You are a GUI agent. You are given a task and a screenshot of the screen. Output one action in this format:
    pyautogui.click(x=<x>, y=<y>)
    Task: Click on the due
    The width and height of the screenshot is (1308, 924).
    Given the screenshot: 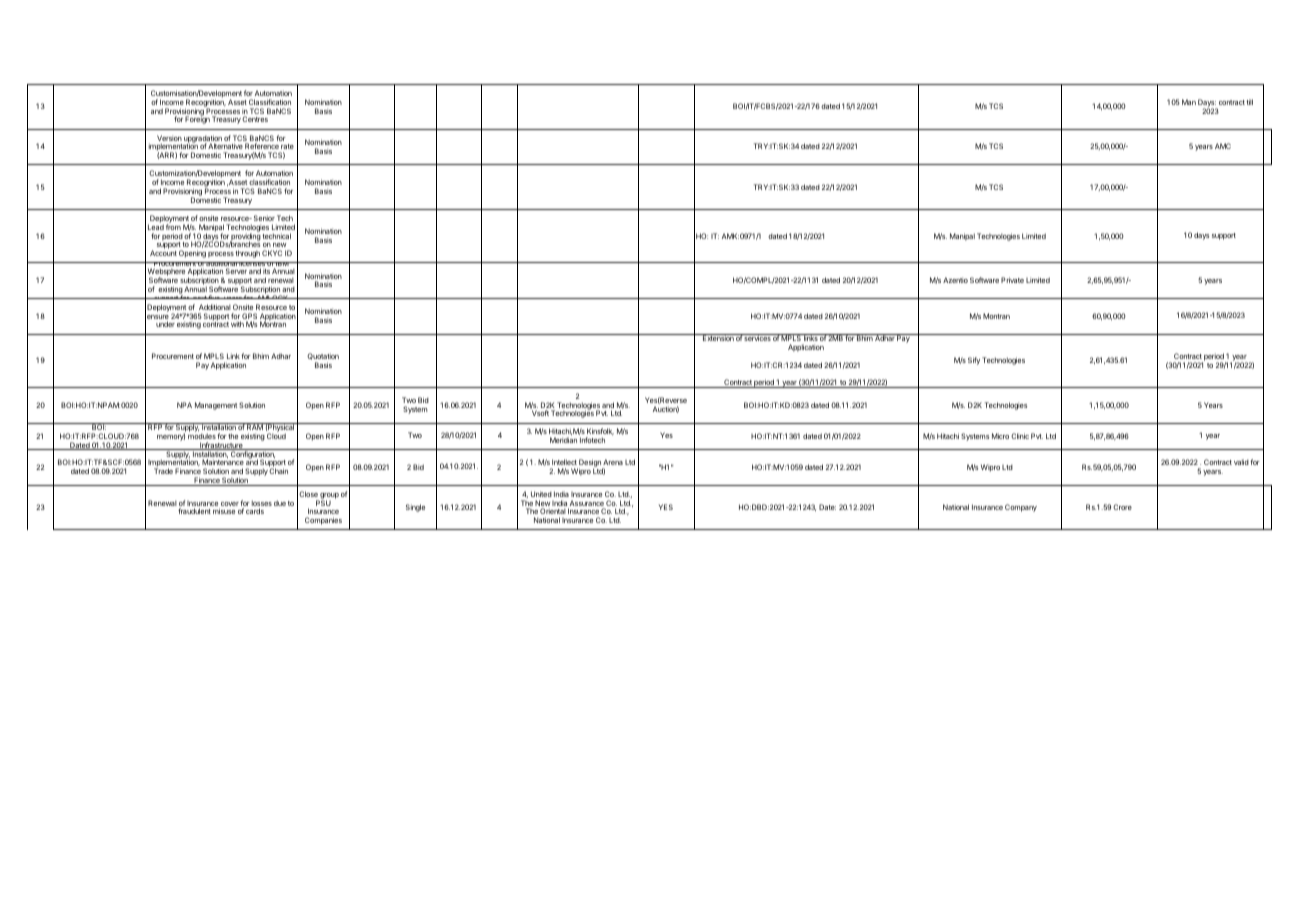 What is the action you would take?
    pyautogui.click(x=280, y=503)
